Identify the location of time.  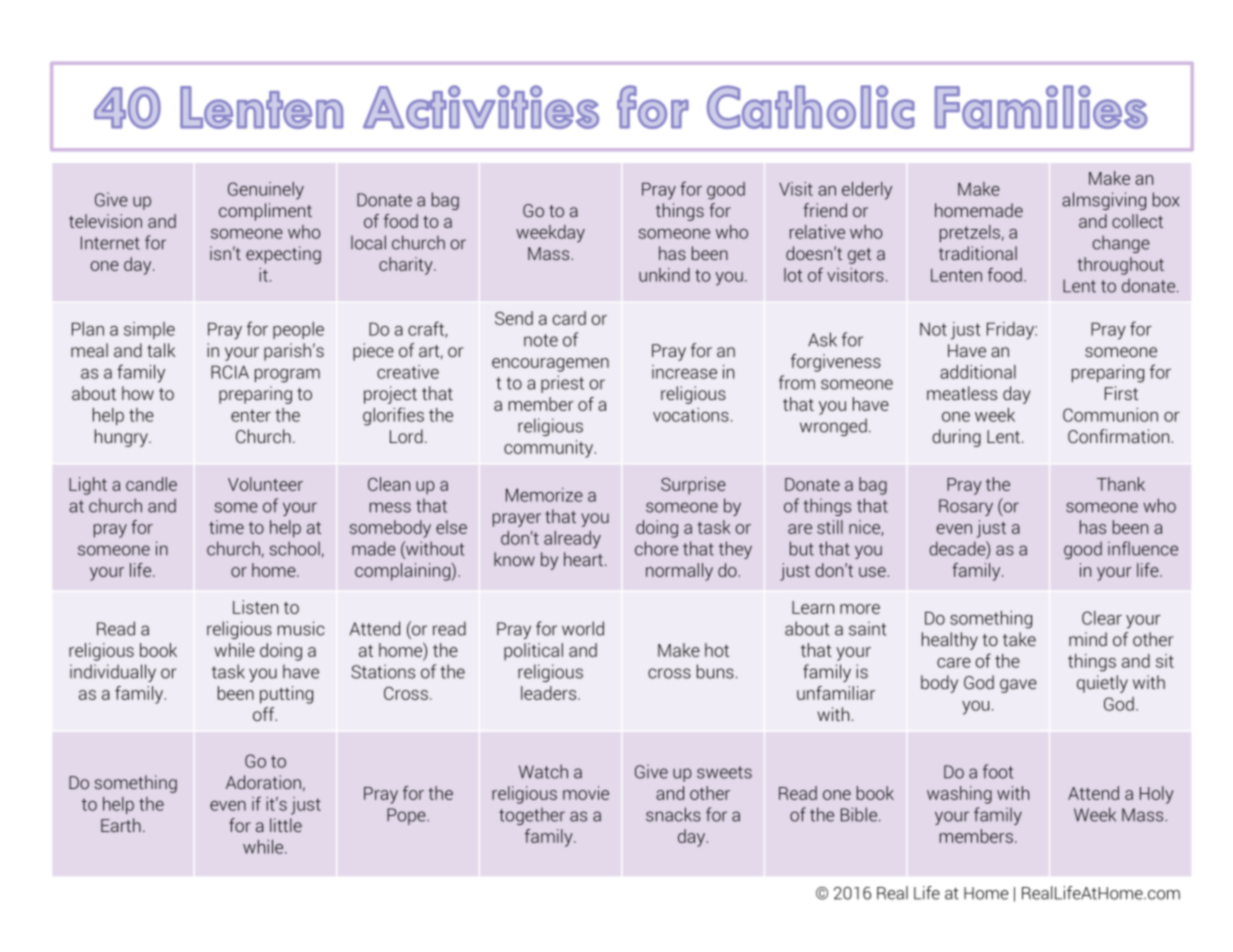
(226, 527).
